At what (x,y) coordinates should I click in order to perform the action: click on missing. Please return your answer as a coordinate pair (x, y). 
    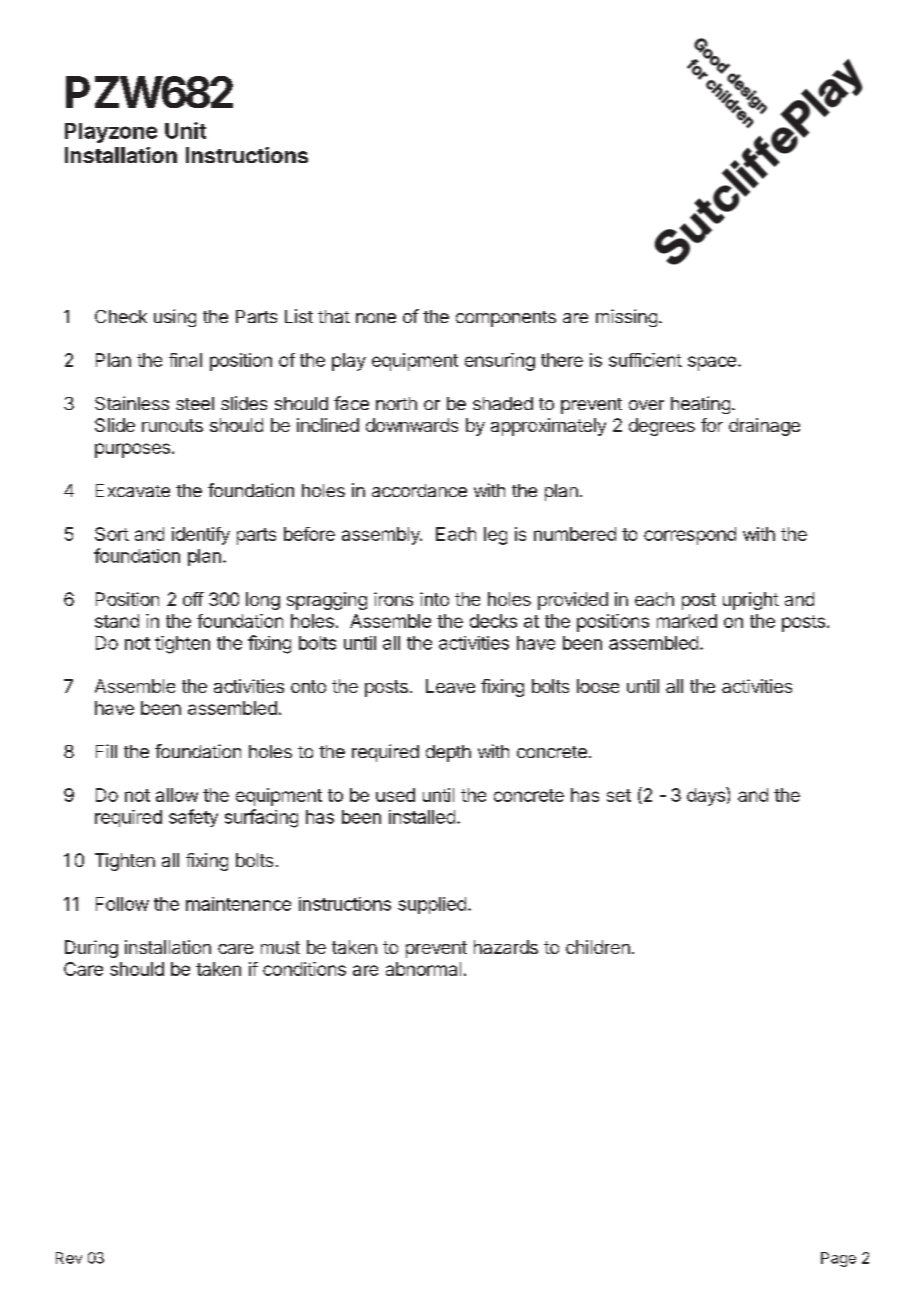
    Looking at the image, I should click on (626, 318).
